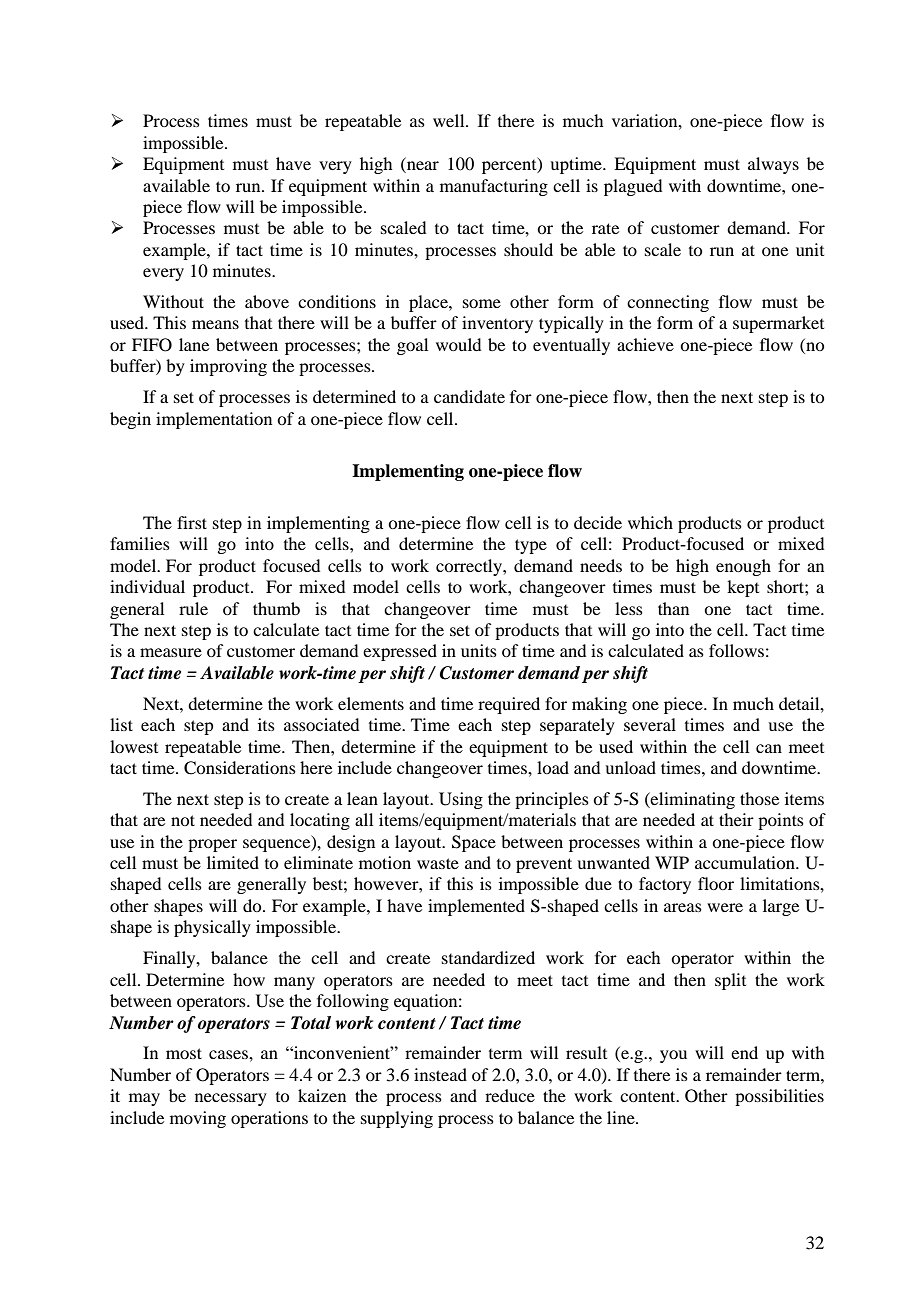 Image resolution: width=924 pixels, height=1308 pixels. Describe the element at coordinates (440, 1074) in the screenshot. I see `instead` at that location.
